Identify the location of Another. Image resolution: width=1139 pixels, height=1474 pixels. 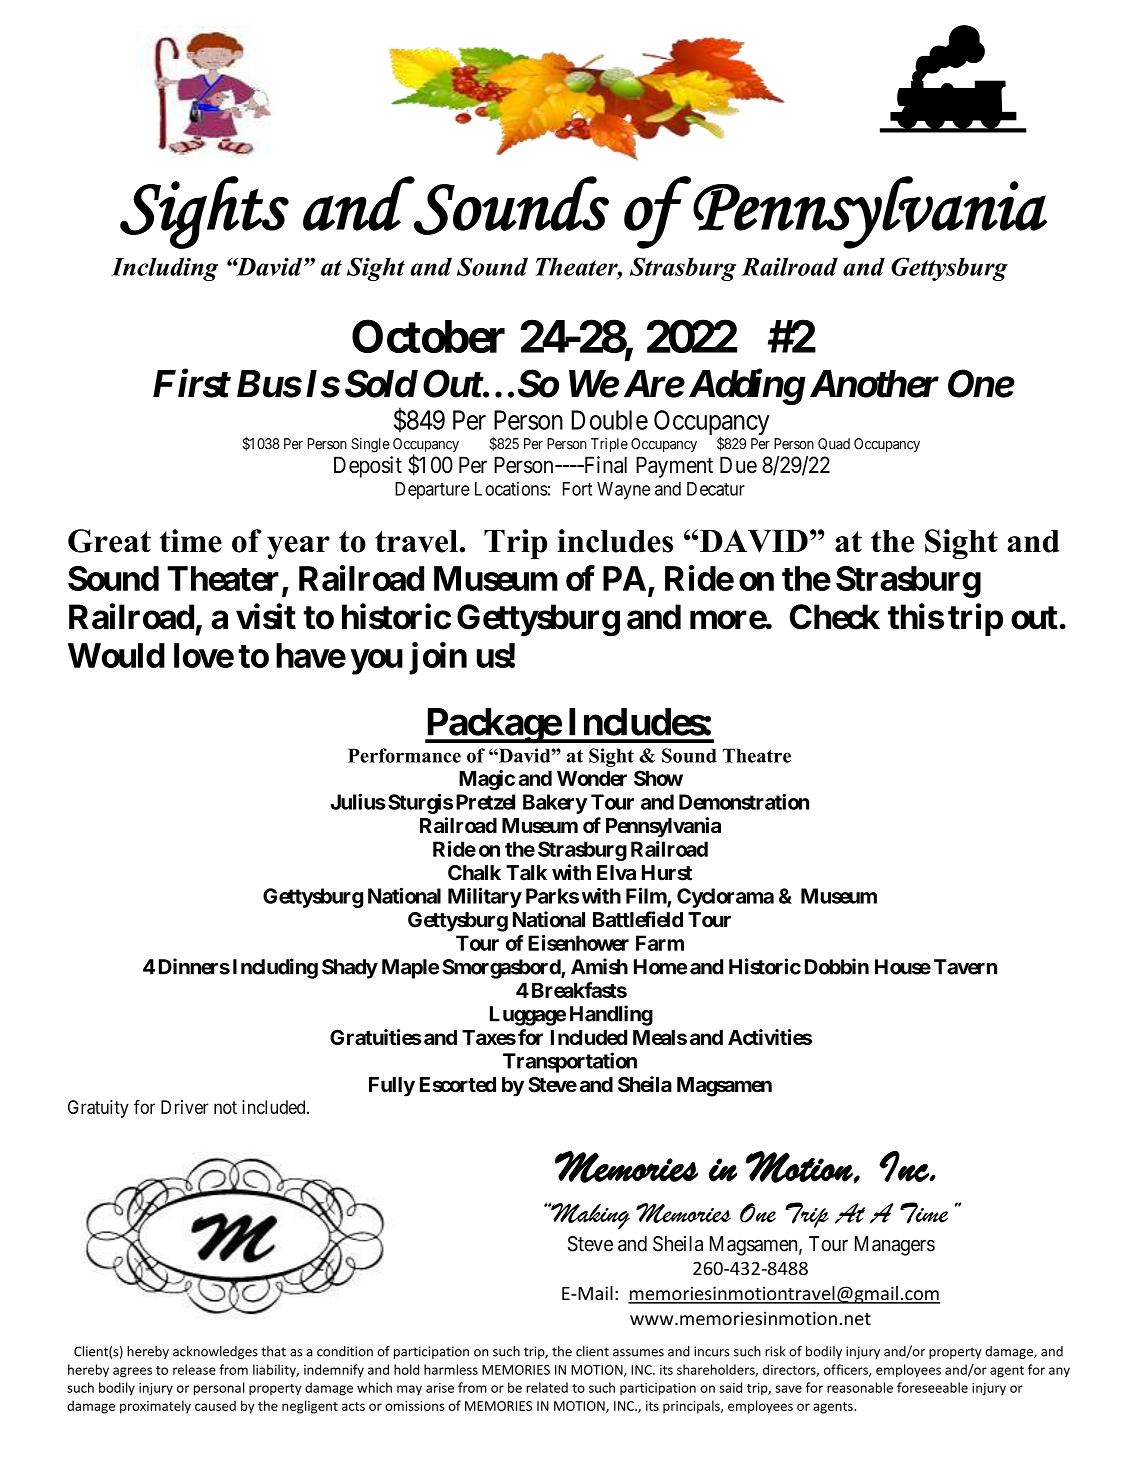
(874, 384).
